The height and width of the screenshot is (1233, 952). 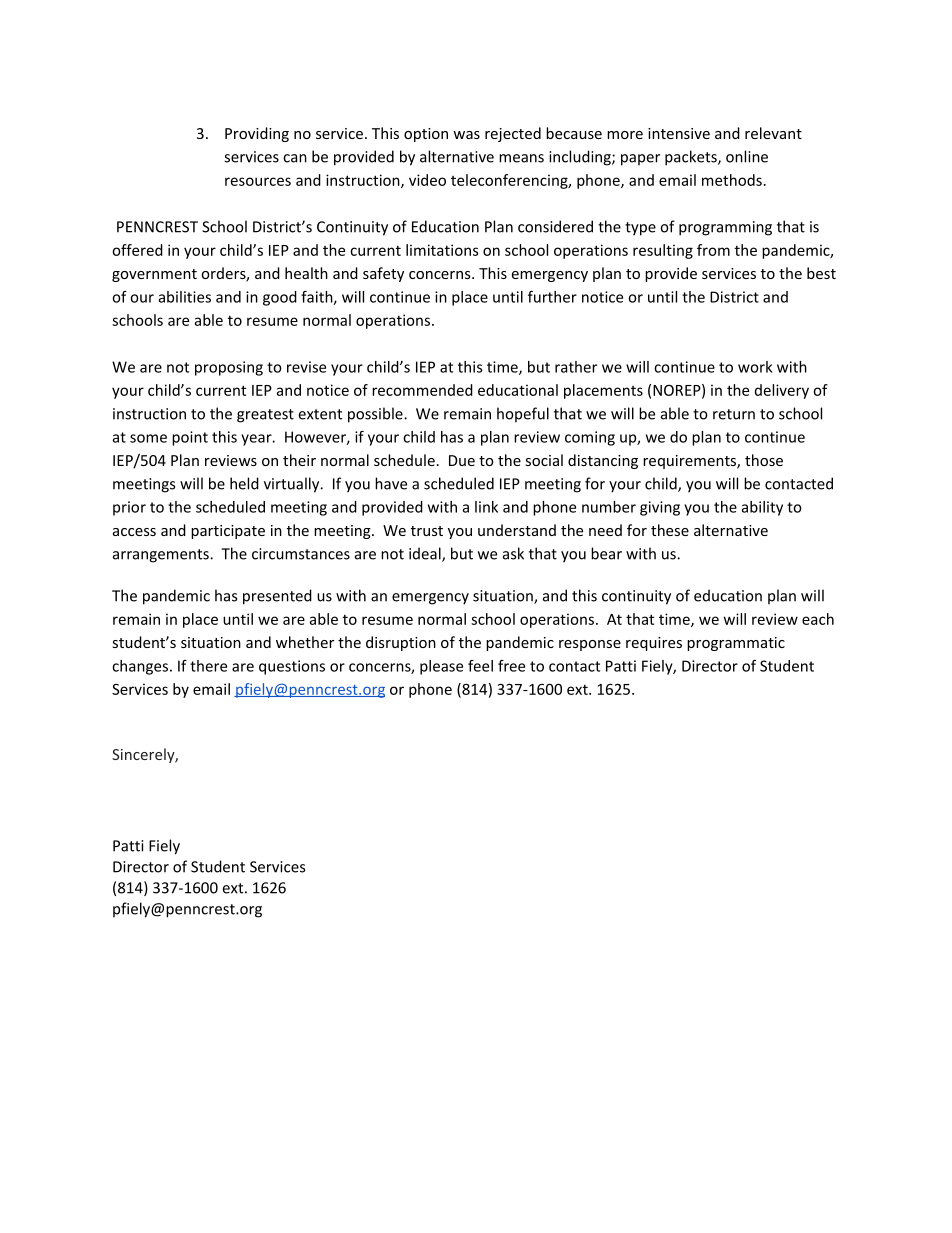 What do you see at coordinates (486, 507) in the screenshot?
I see `link` at bounding box center [486, 507].
